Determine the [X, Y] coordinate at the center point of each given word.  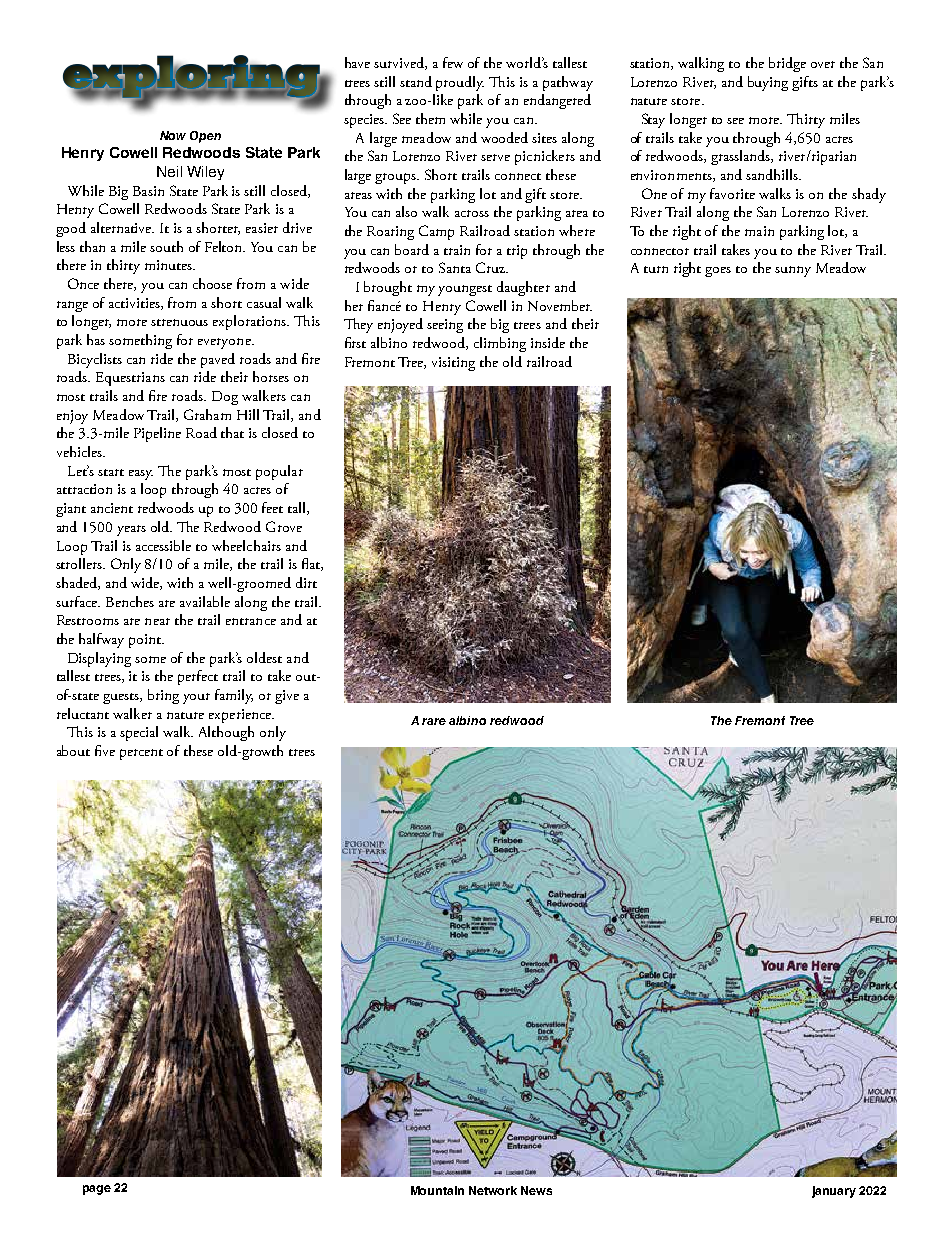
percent [141, 754]
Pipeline [157, 434]
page [97, 1190]
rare [434, 721]
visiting [453, 364]
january [834, 1192]
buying [768, 83]
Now [173, 135]
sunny [793, 271]
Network [493, 1190]
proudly [460, 83]
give [287, 697]
